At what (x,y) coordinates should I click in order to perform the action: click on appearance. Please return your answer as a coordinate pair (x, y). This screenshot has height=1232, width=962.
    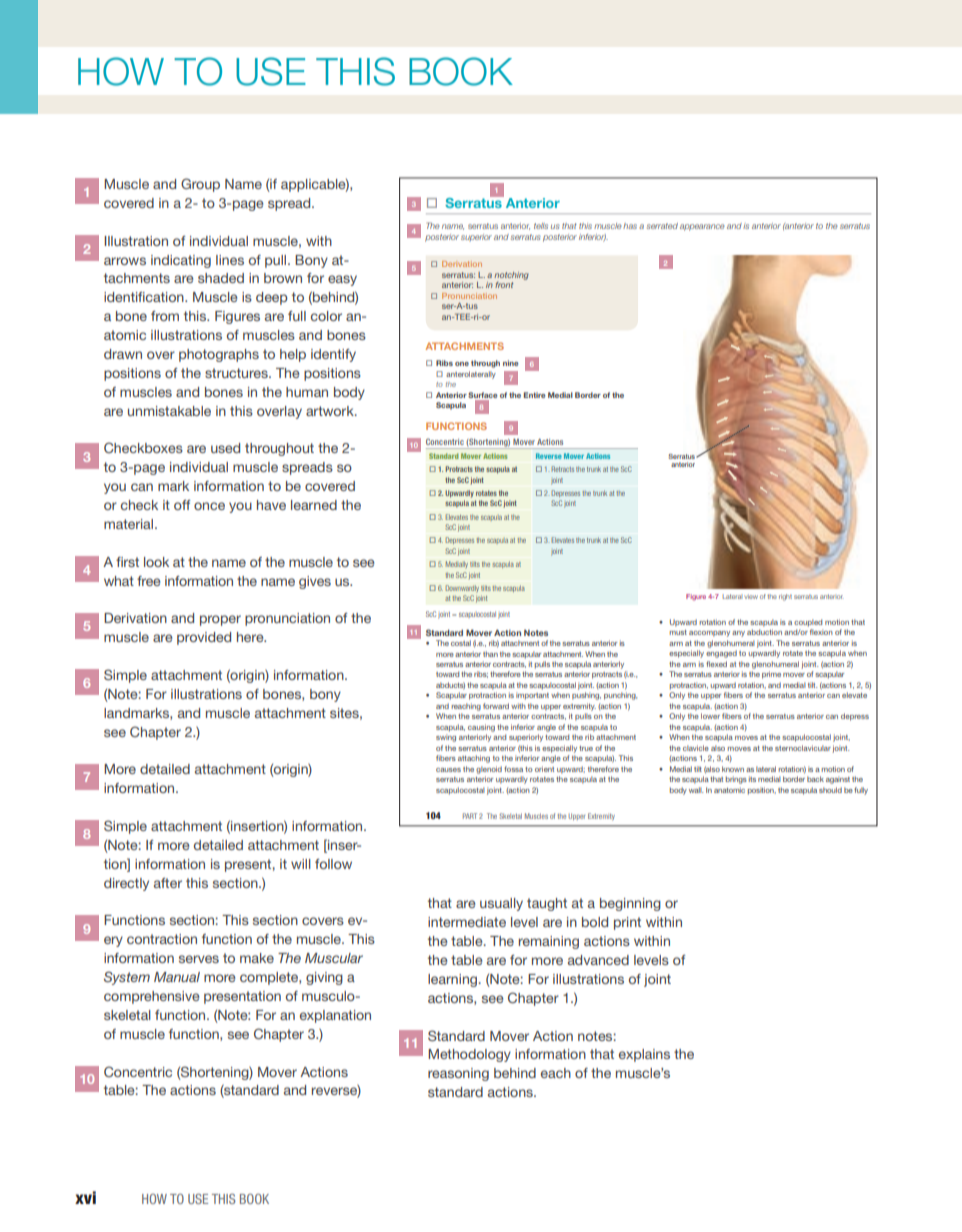
    Looking at the image, I should click on (702, 227).
